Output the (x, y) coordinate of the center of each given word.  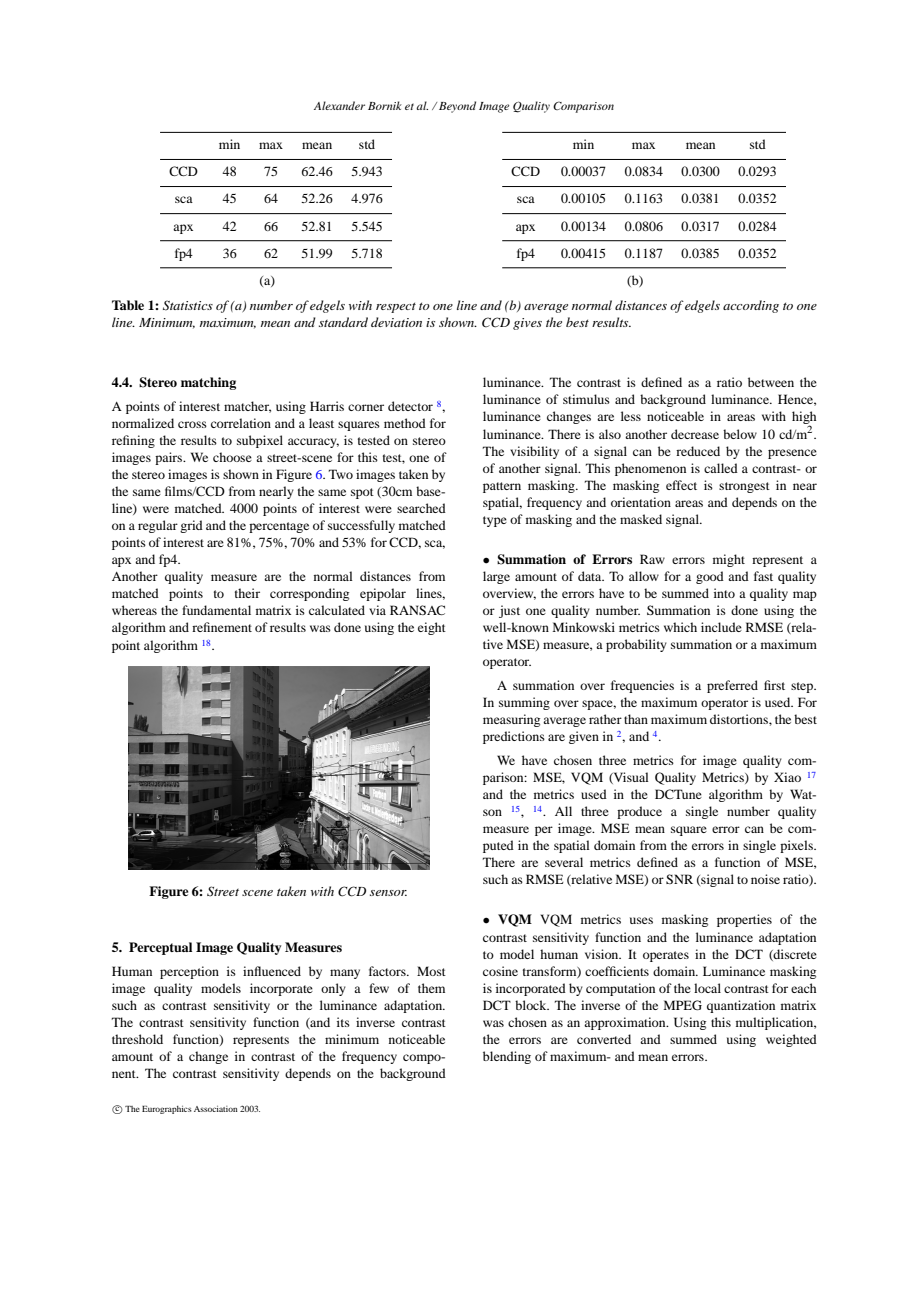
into (724, 593)
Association (216, 1109)
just (509, 611)
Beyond (457, 107)
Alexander (339, 105)
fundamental (216, 610)
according (751, 306)
